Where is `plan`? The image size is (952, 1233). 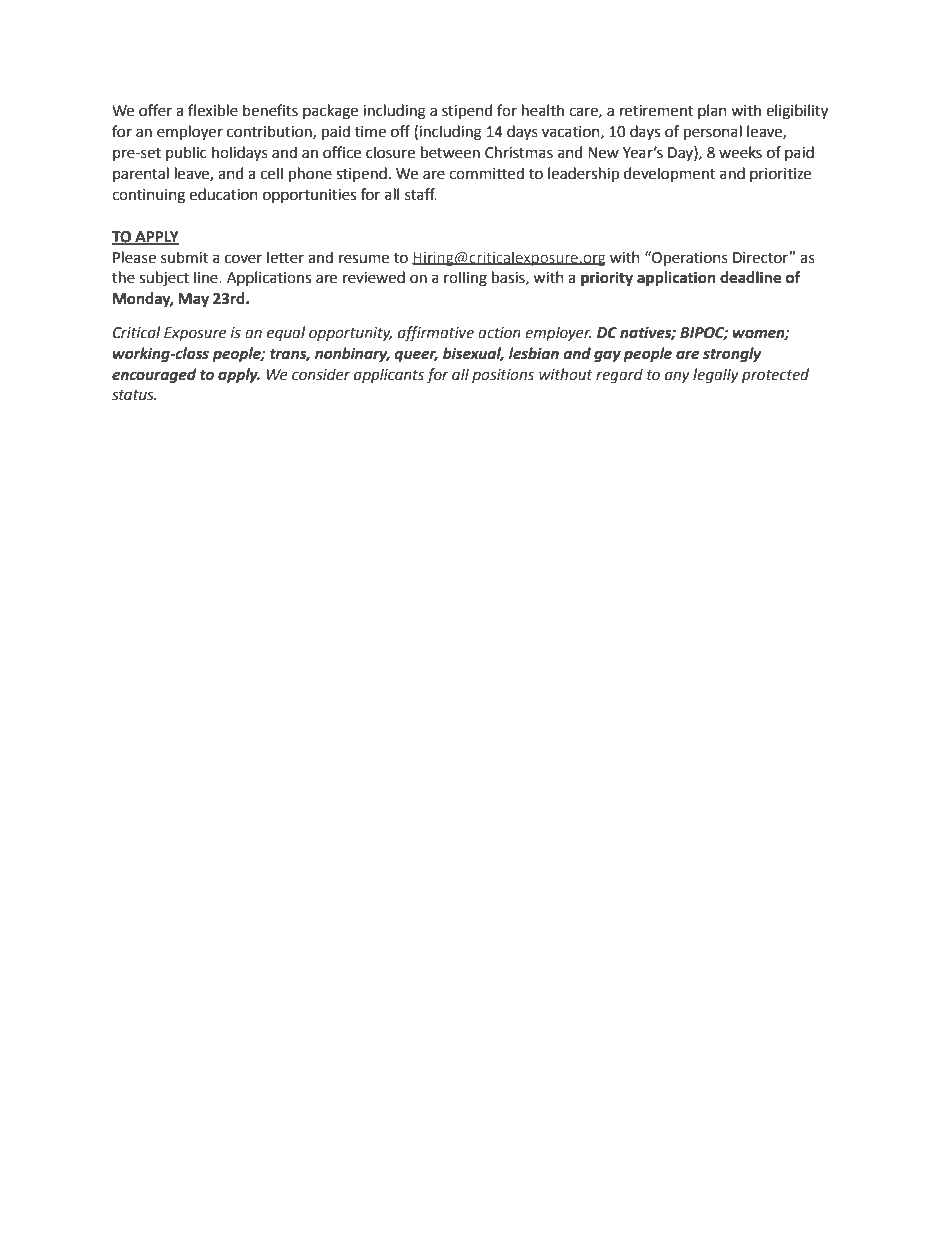
plan is located at coordinates (712, 111).
